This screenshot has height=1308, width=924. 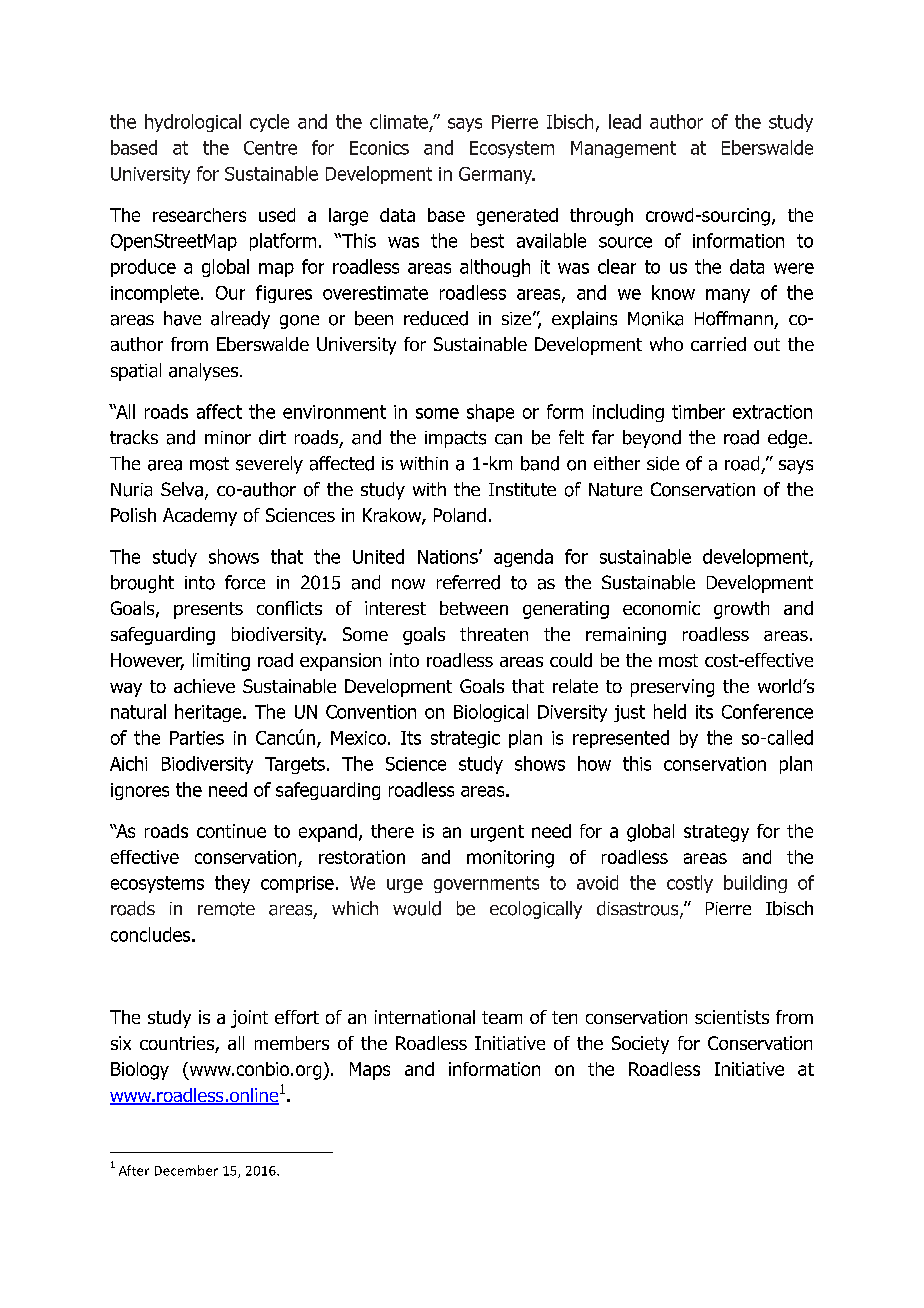 What do you see at coordinates (517, 217) in the screenshot?
I see `generated` at bounding box center [517, 217].
